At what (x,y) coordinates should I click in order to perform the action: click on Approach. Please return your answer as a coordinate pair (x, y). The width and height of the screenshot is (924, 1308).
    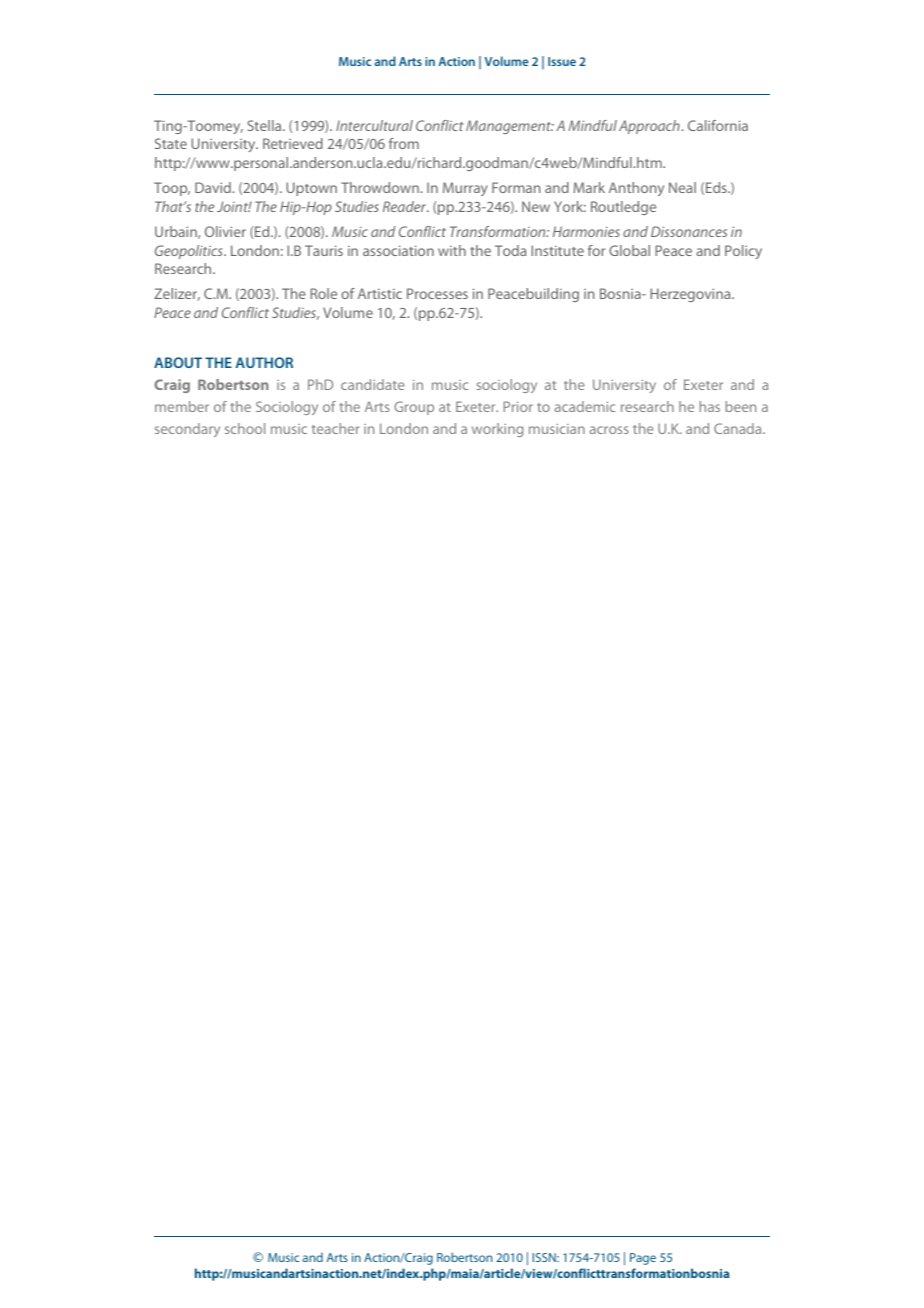
    Looking at the image, I should click on (650, 127).
